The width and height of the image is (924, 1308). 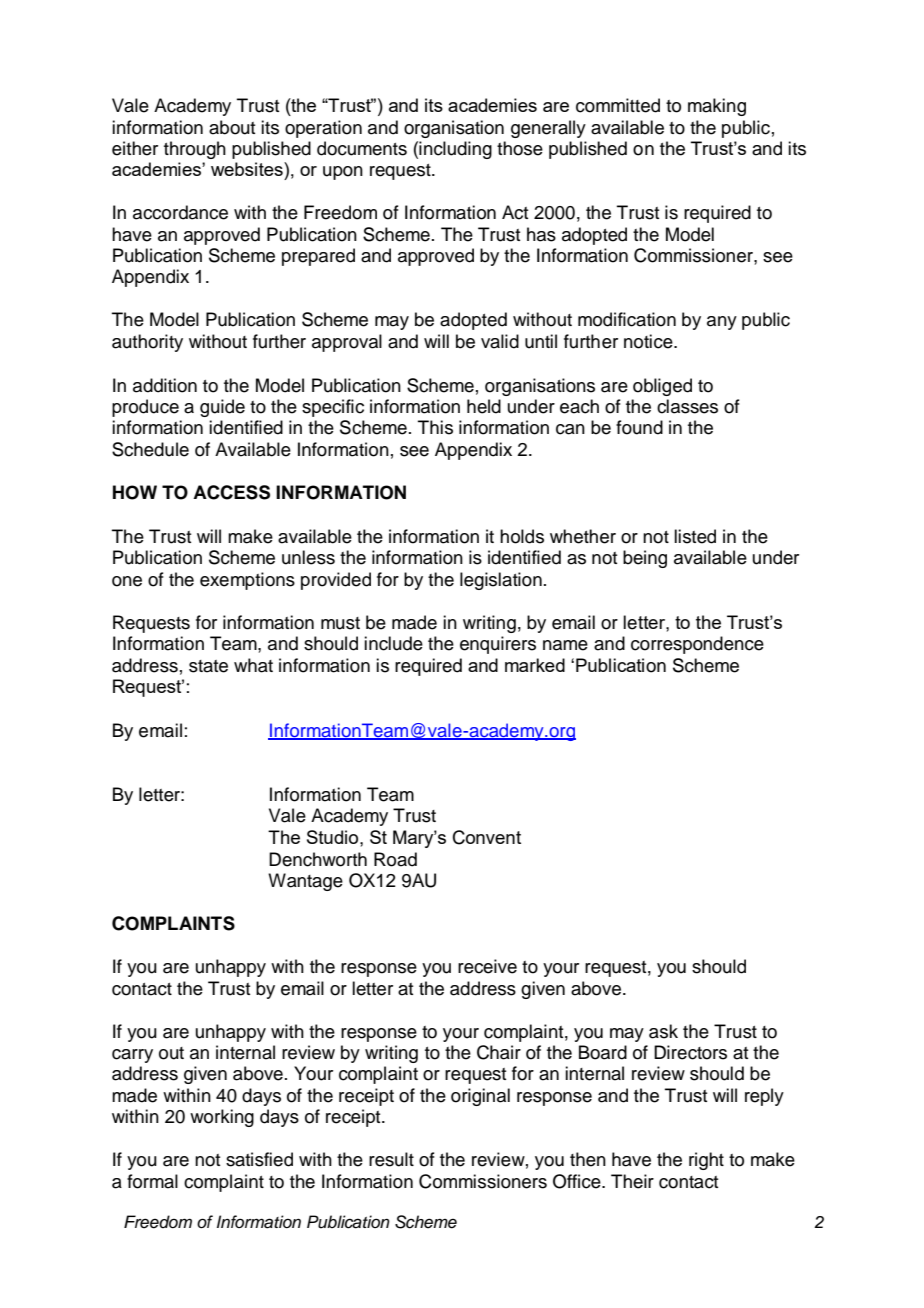 What do you see at coordinates (391, 1159) in the image?
I see `result` at bounding box center [391, 1159].
